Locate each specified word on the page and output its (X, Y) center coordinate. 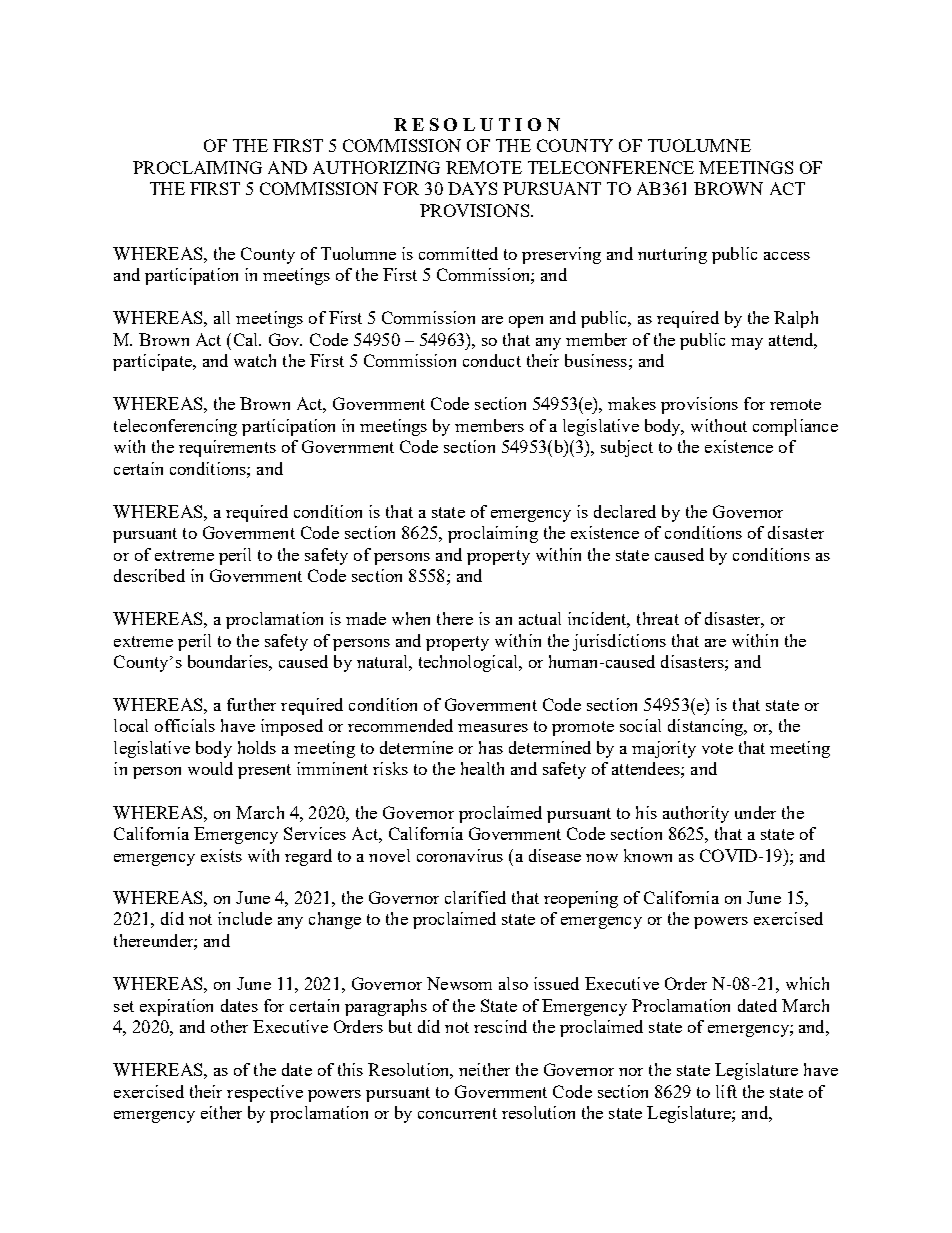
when (411, 618)
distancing (707, 727)
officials (185, 725)
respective (265, 1093)
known (648, 855)
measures (493, 728)
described (149, 575)
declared (625, 511)
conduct (492, 360)
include (245, 918)
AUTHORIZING (376, 167)
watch (255, 360)
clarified (475, 897)
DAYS (472, 188)
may (747, 344)
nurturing (672, 255)
